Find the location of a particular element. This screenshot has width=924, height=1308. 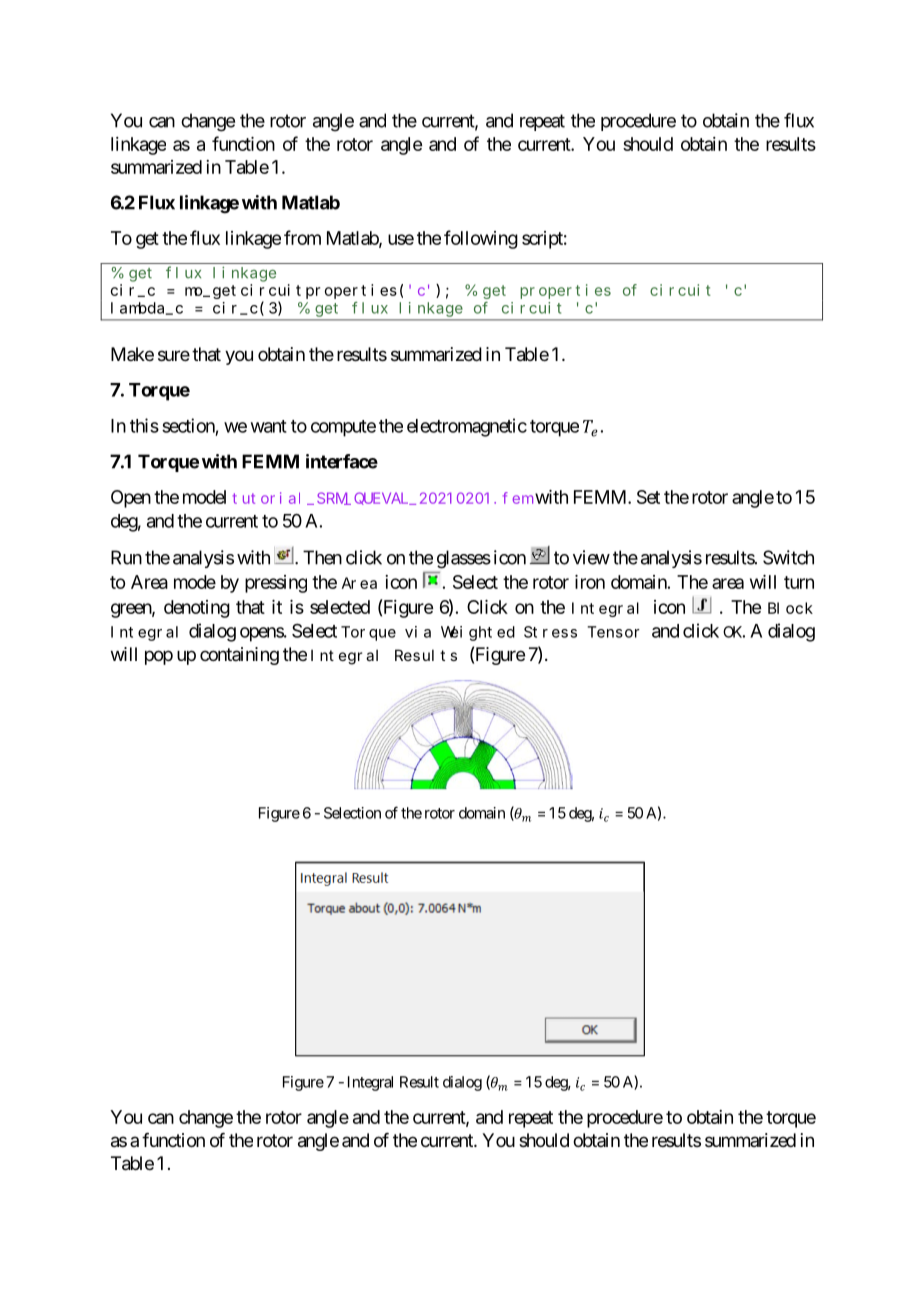

this is located at coordinates (144, 425).
